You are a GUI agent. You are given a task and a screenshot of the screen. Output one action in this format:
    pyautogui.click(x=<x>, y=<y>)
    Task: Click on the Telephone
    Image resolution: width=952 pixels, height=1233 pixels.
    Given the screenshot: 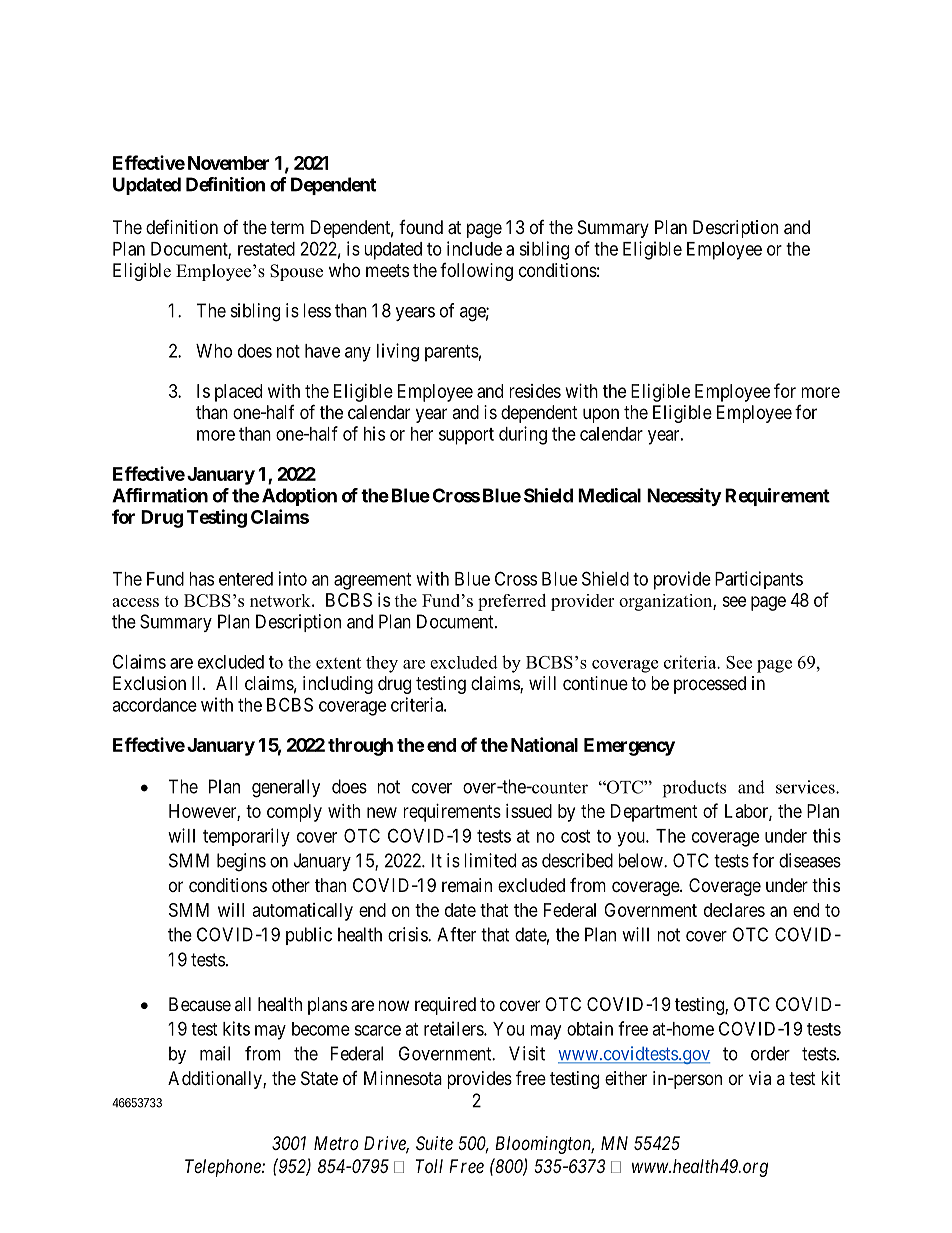 What is the action you would take?
    pyautogui.click(x=224, y=1168)
